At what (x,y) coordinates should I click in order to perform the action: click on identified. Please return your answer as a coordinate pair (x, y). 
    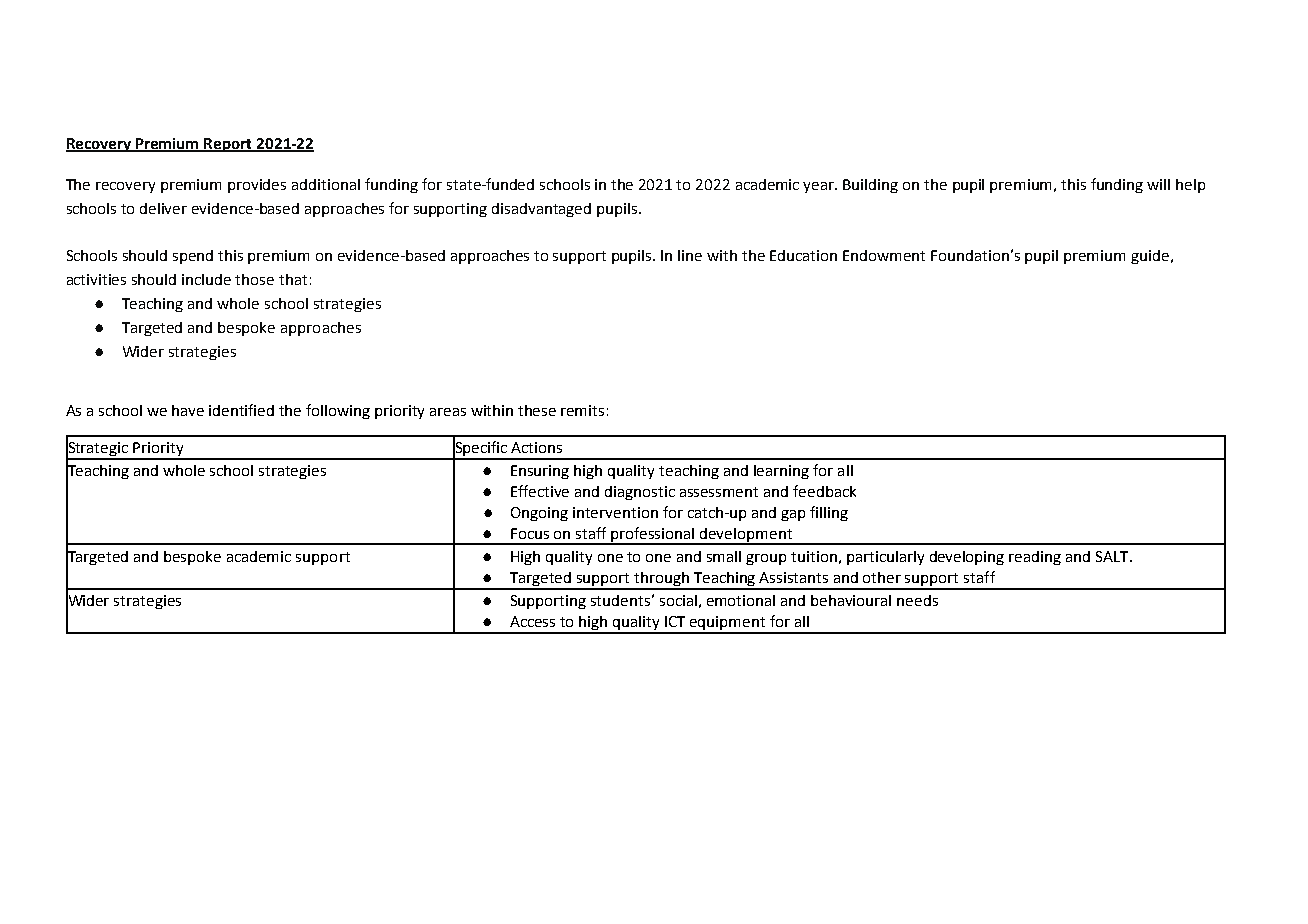
    Looking at the image, I should click on (241, 410).
